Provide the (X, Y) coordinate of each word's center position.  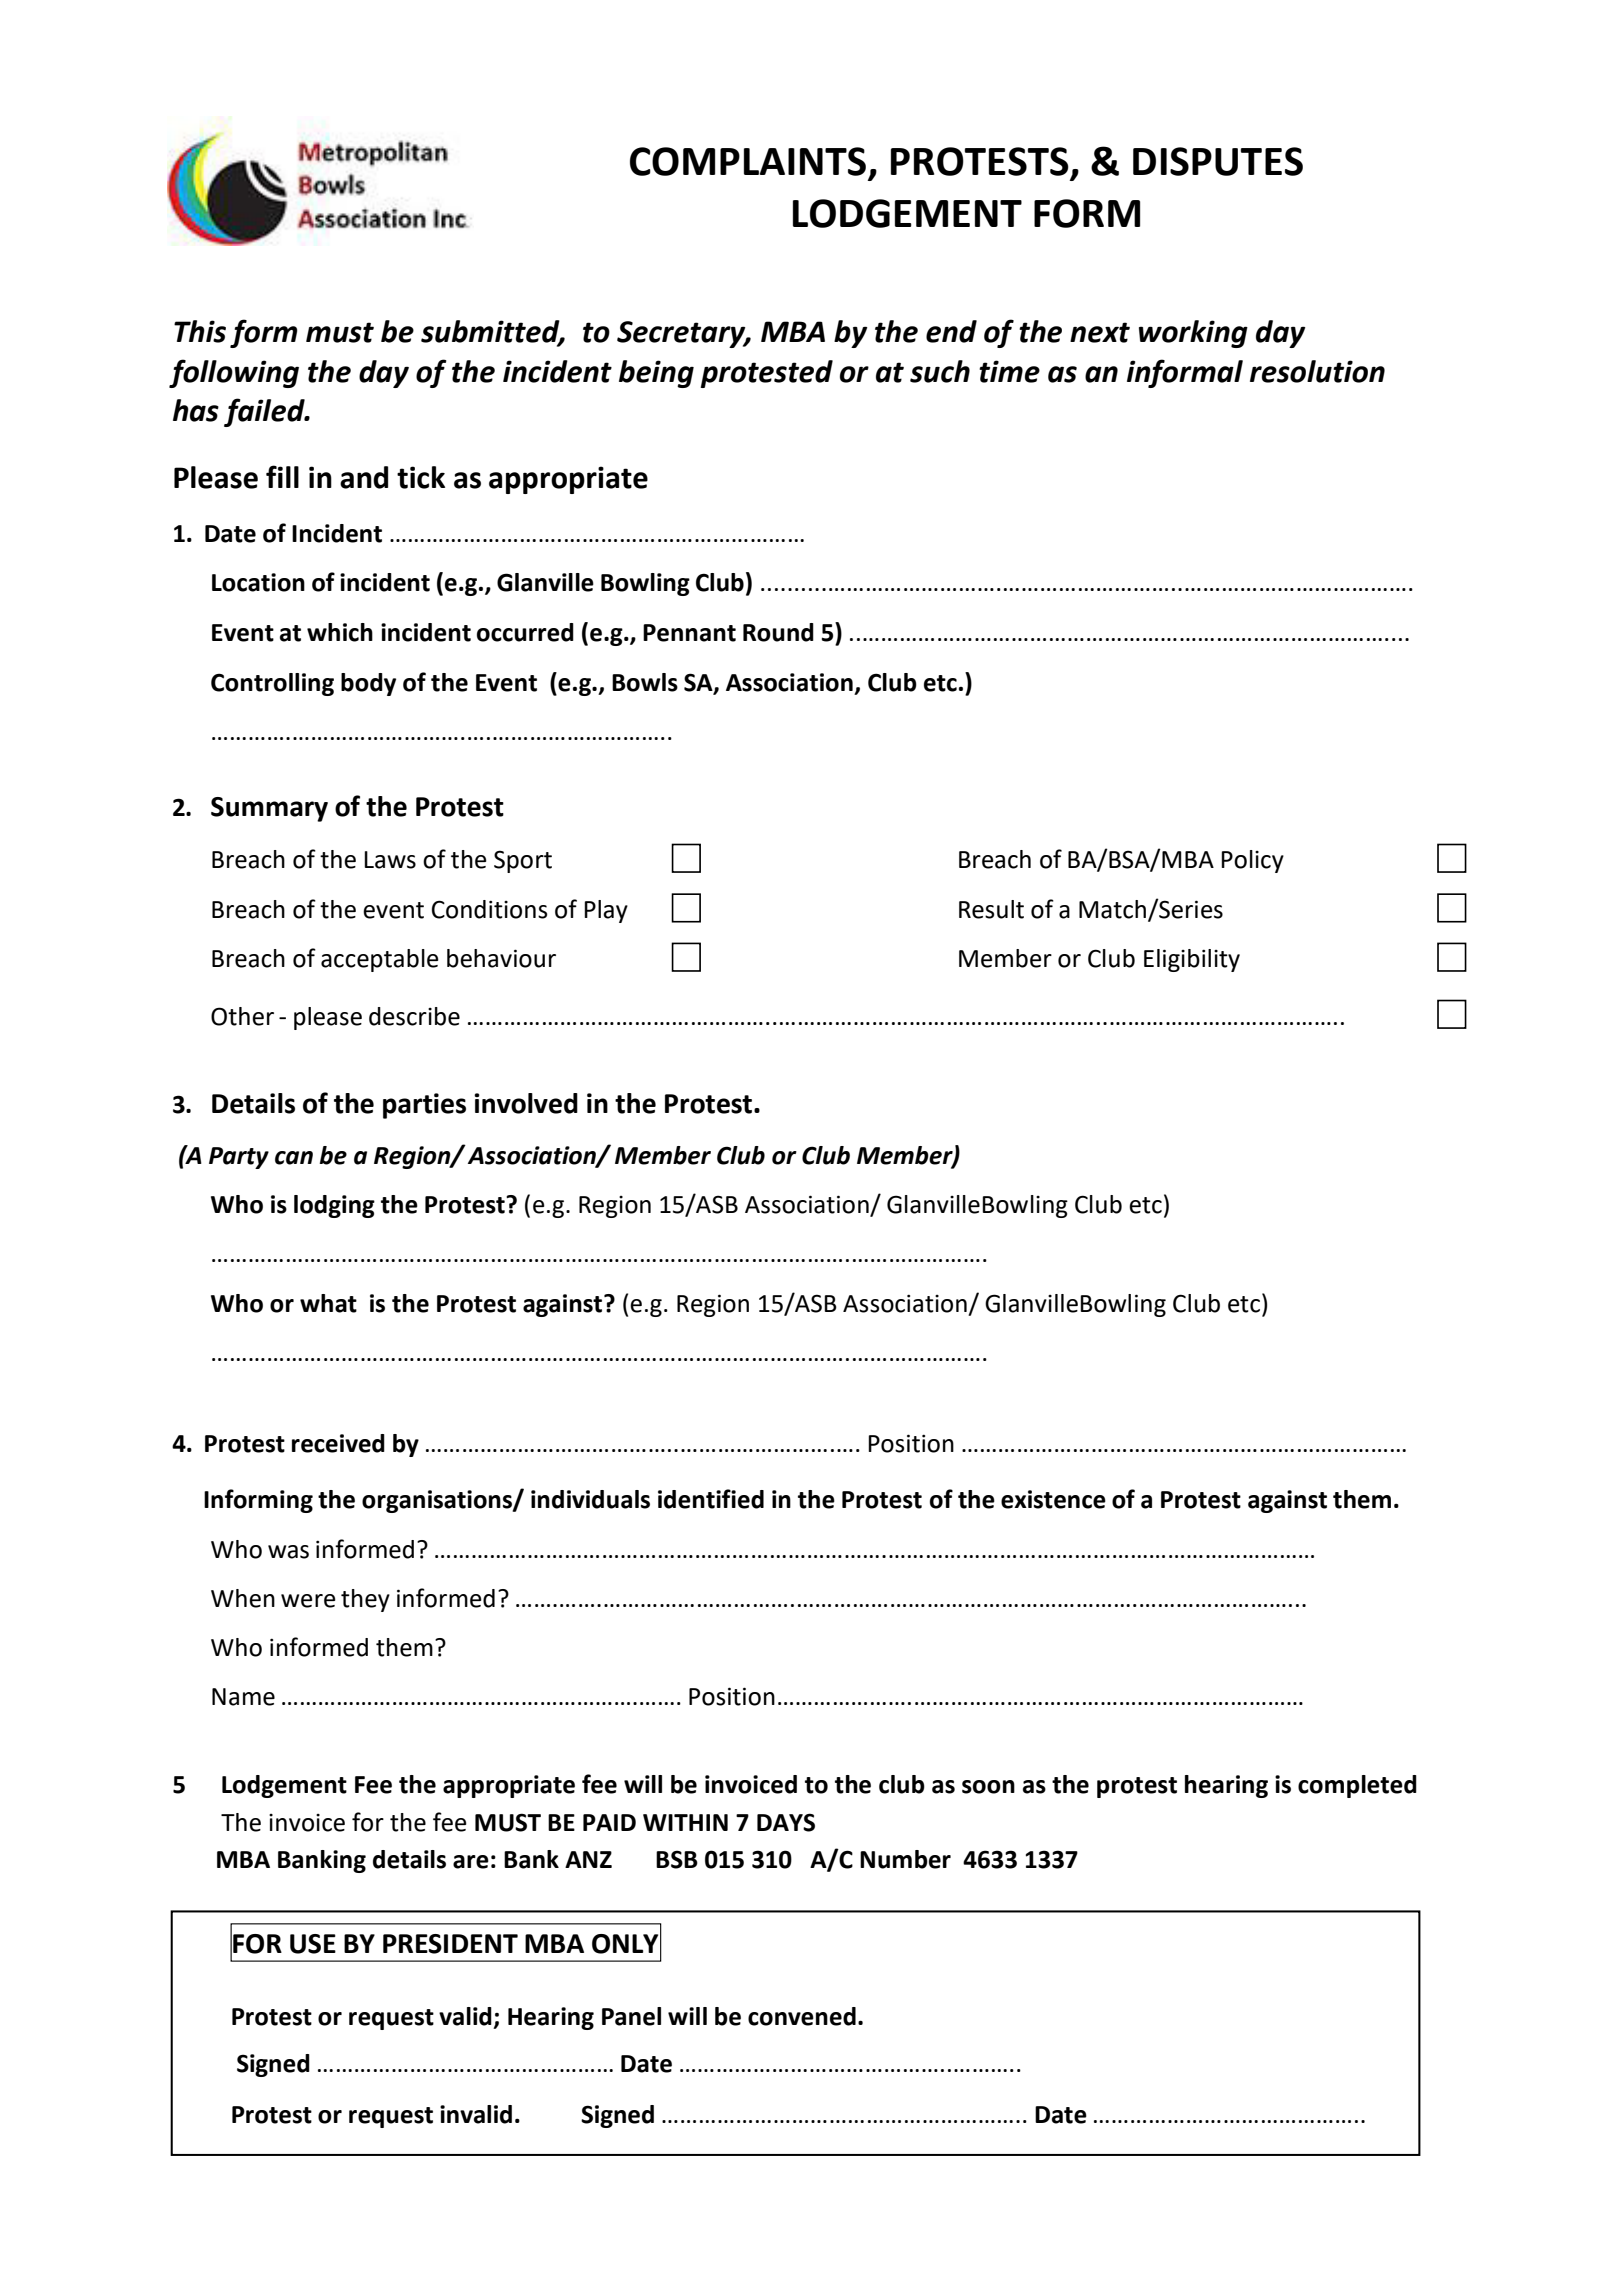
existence (1053, 1499)
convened (802, 2016)
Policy (1252, 861)
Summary (269, 809)
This (200, 331)
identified (711, 1499)
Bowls (645, 682)
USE (313, 1944)
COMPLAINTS (748, 161)
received (338, 1443)
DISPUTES (1218, 161)
